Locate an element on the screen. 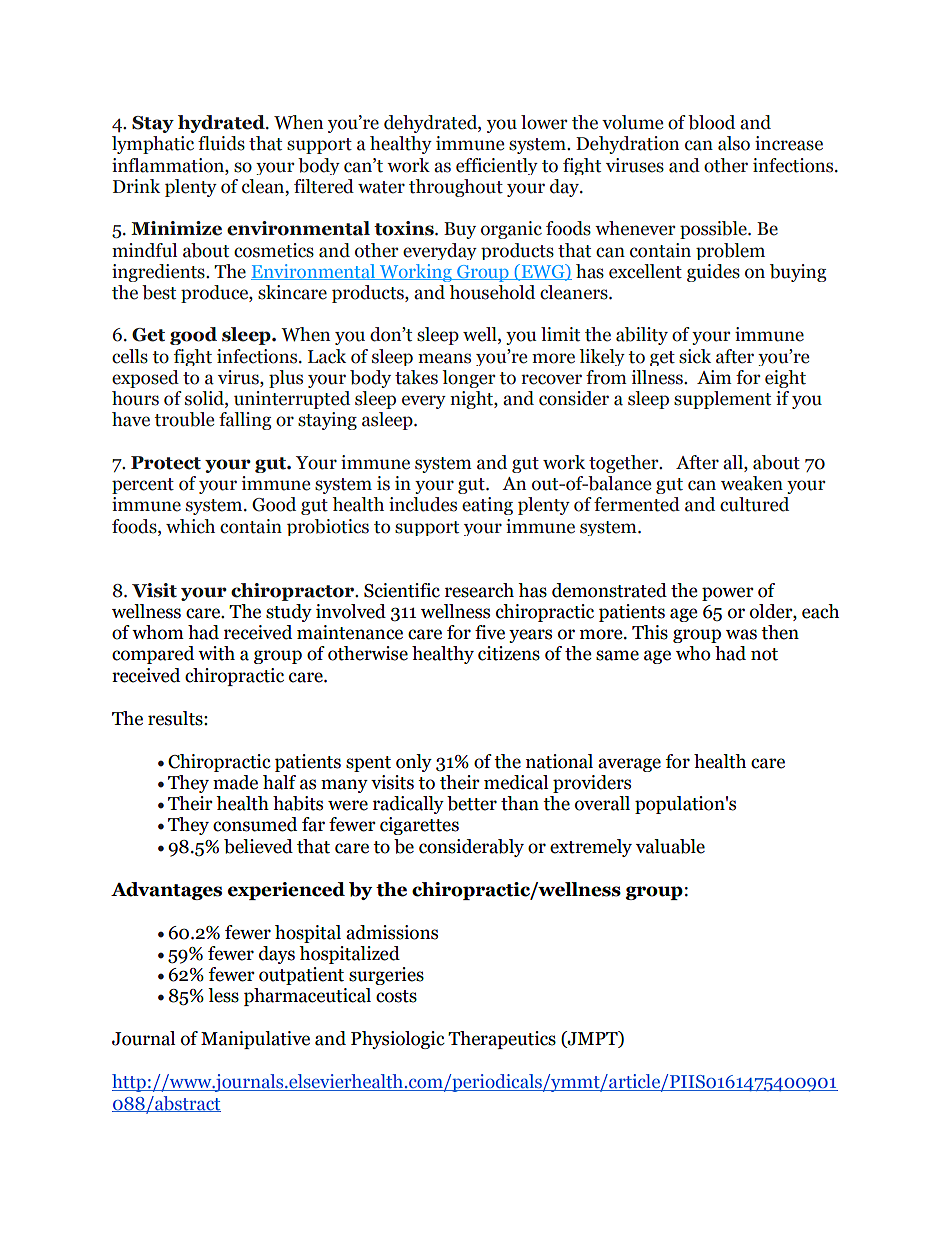 Image resolution: width=952 pixels, height=1233 pixels. trouble is located at coordinates (184, 419).
